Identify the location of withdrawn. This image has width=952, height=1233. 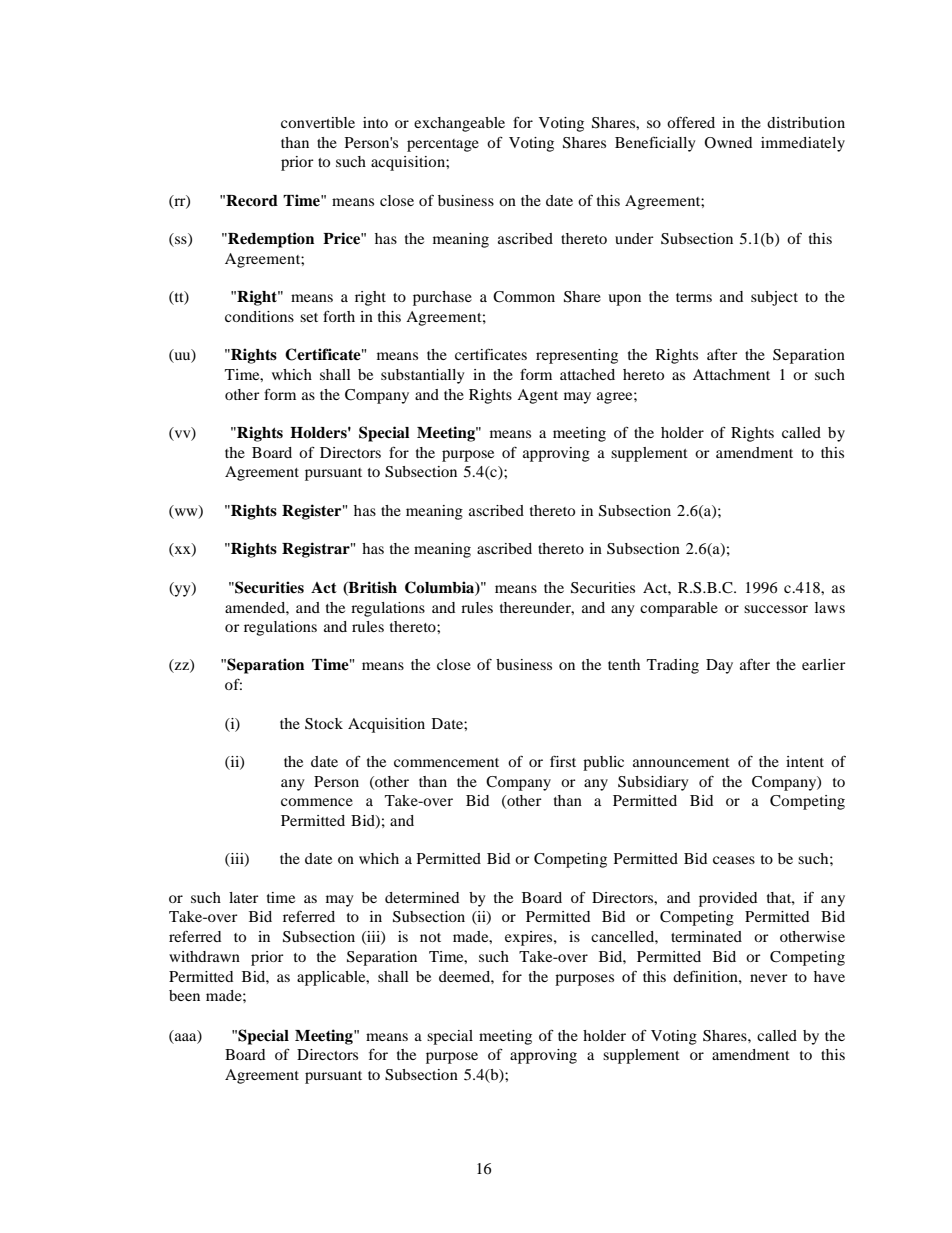
(204, 956).
